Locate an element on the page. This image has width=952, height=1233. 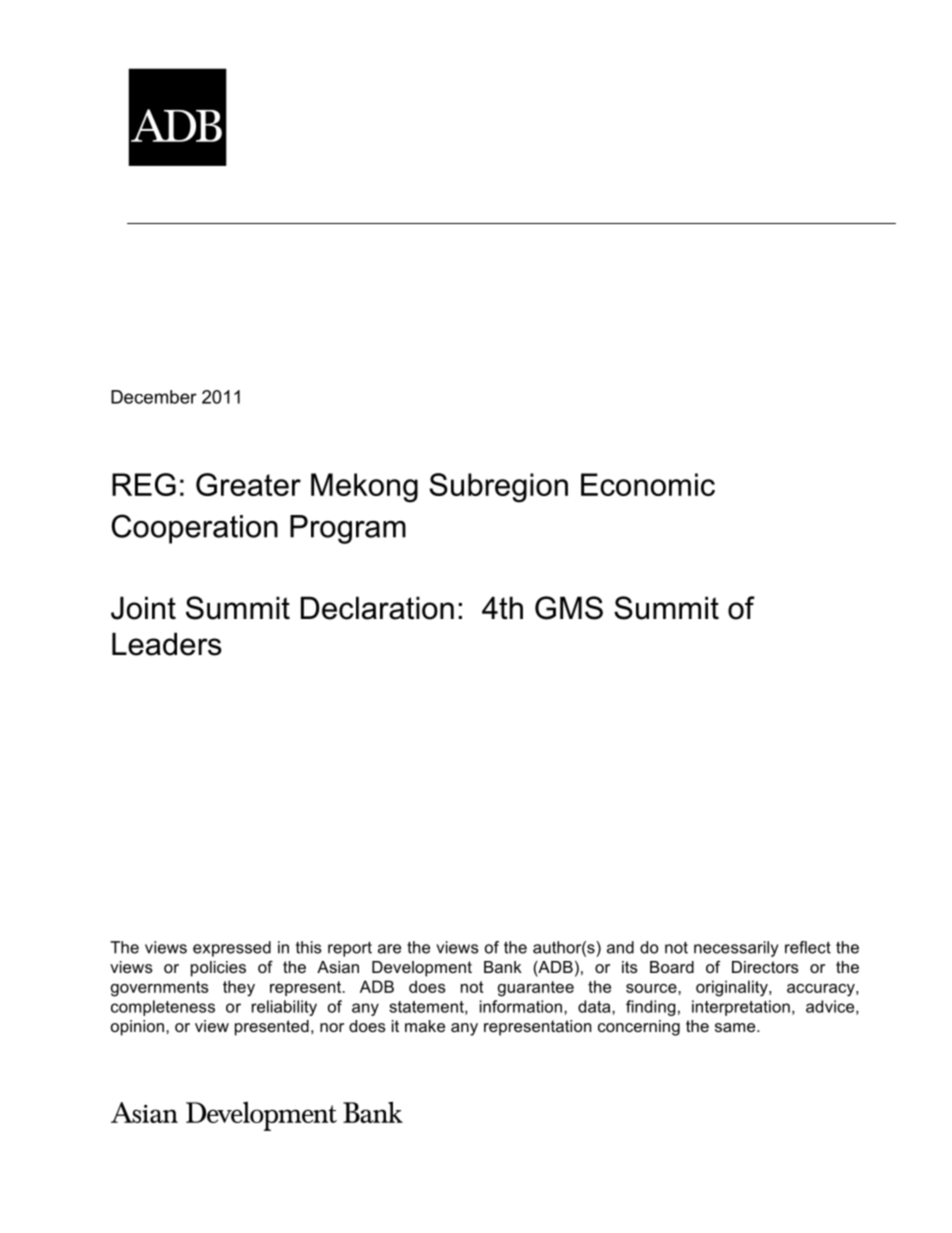
Declaration is located at coordinates (377, 608).
